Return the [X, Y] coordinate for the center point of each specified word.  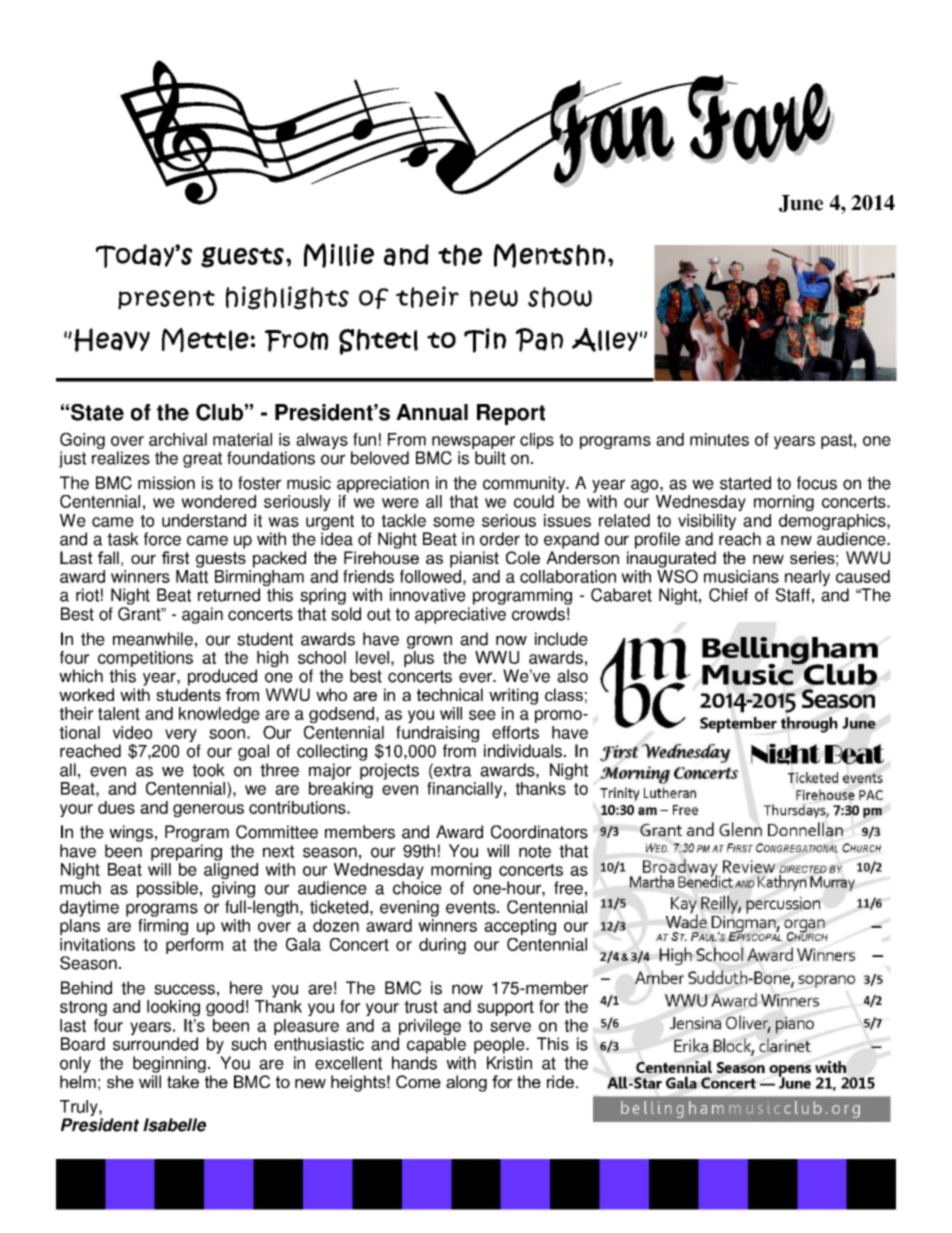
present [166, 300]
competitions [144, 660]
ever [477, 677]
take [183, 1081]
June [801, 203]
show [560, 297]
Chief [728, 595]
